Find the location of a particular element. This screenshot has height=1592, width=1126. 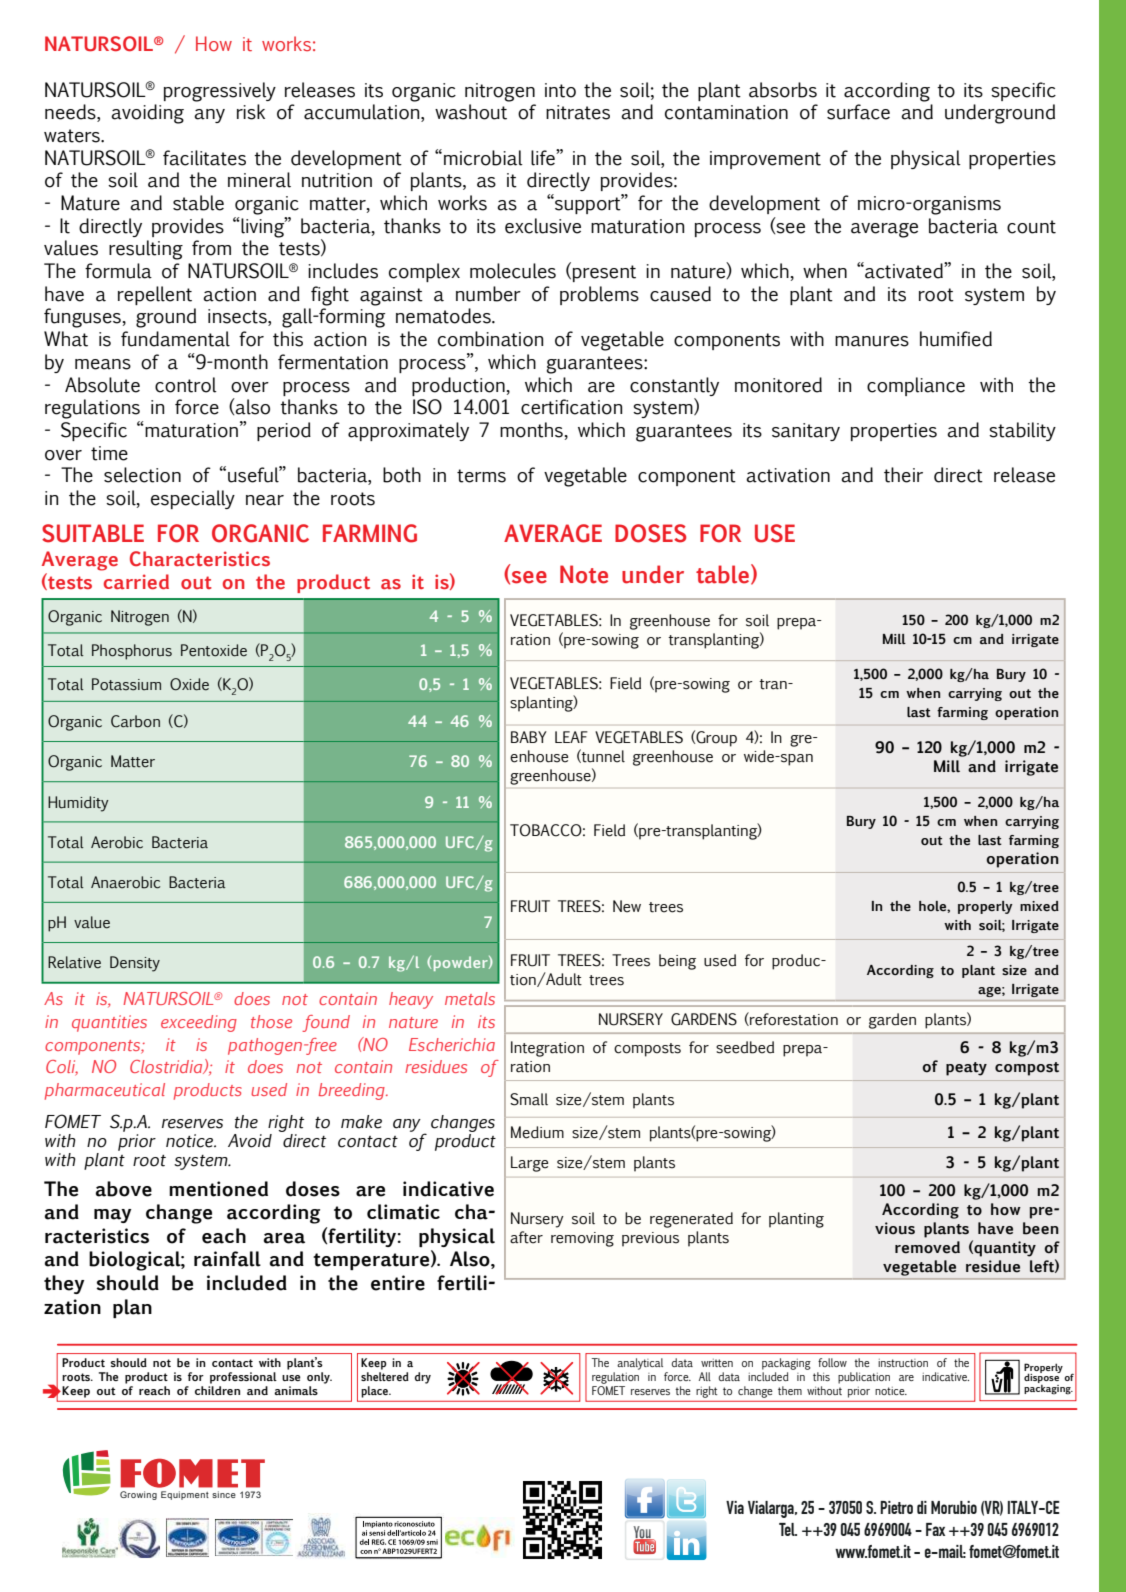

Note is located at coordinates (584, 574).
